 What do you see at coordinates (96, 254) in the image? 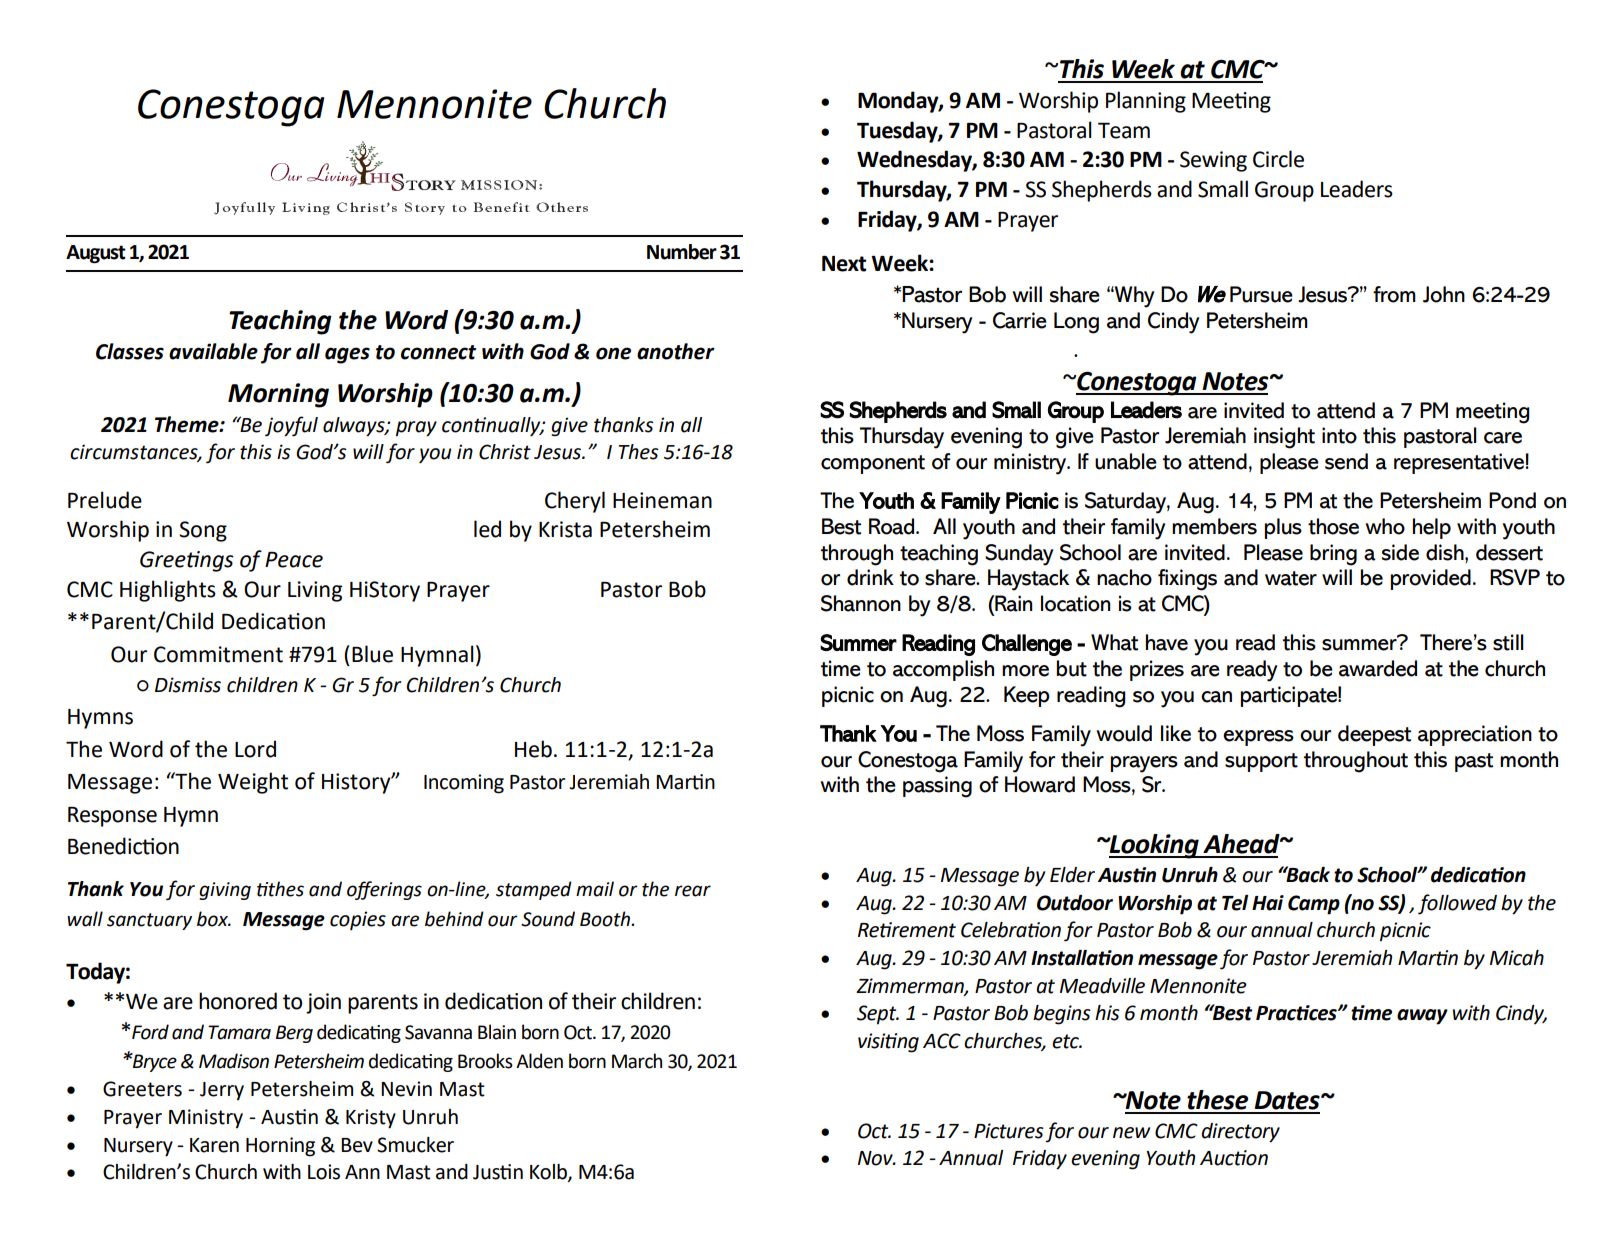
I see `August` at bounding box center [96, 254].
